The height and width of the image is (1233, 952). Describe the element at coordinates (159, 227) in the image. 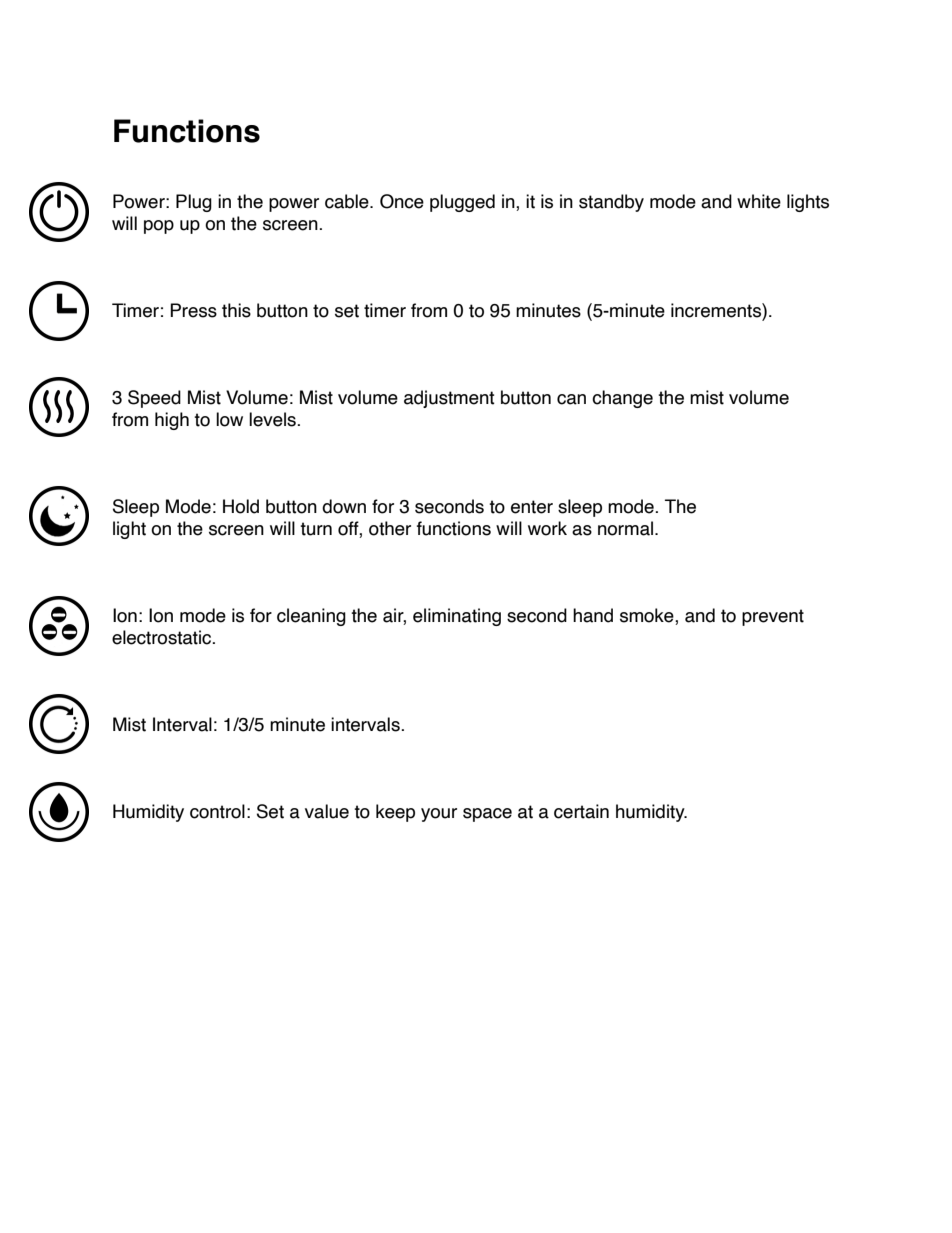

I see `pop` at that location.
